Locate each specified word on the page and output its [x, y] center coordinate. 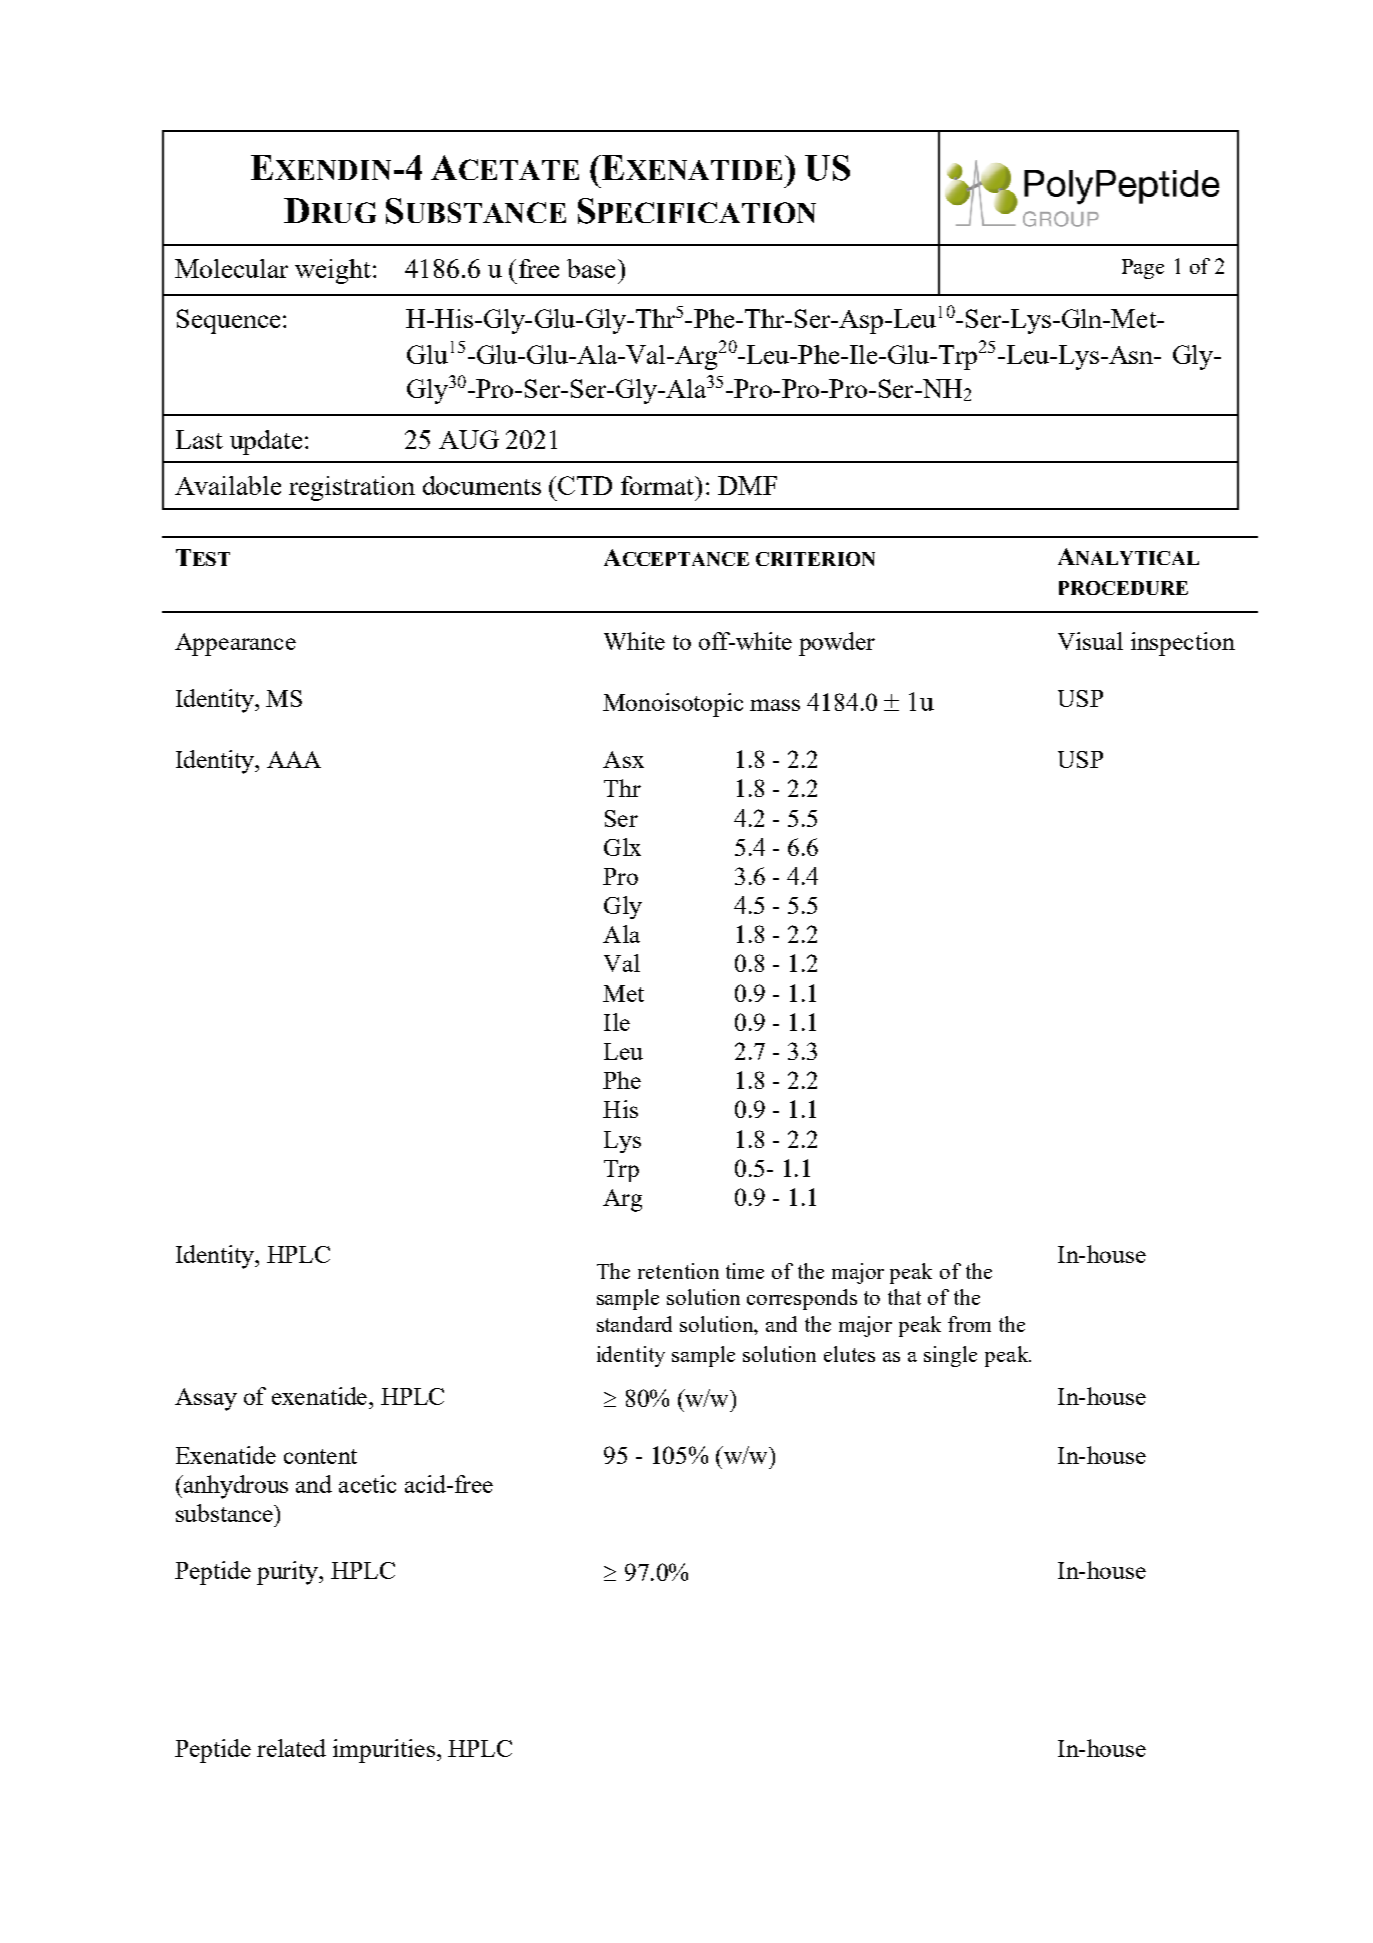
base [591, 268]
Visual [1090, 641]
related [291, 1748]
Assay [206, 1399]
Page [1143, 269]
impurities [384, 1751]
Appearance [235, 644]
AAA [294, 759]
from [969, 1324]
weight [334, 271]
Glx [622, 847]
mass [775, 705]
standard [634, 1324]
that [904, 1297]
